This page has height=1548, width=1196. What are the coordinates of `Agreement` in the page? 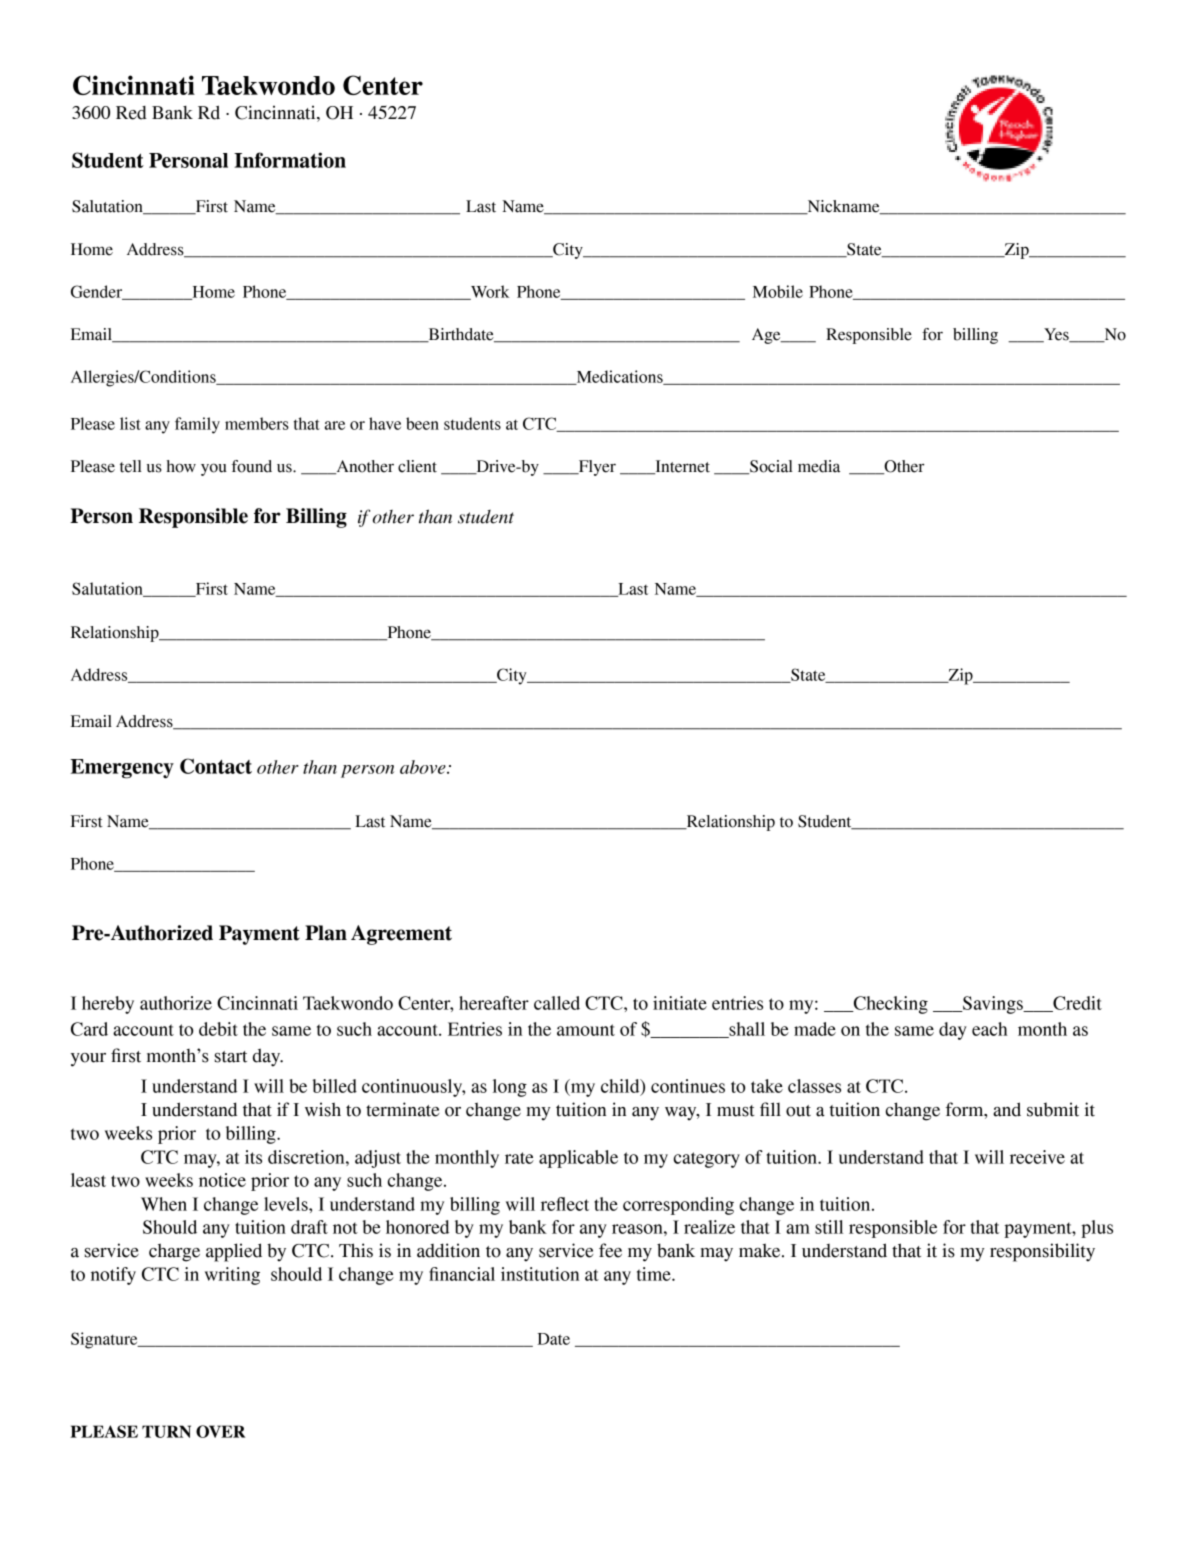 It's located at (401, 935).
